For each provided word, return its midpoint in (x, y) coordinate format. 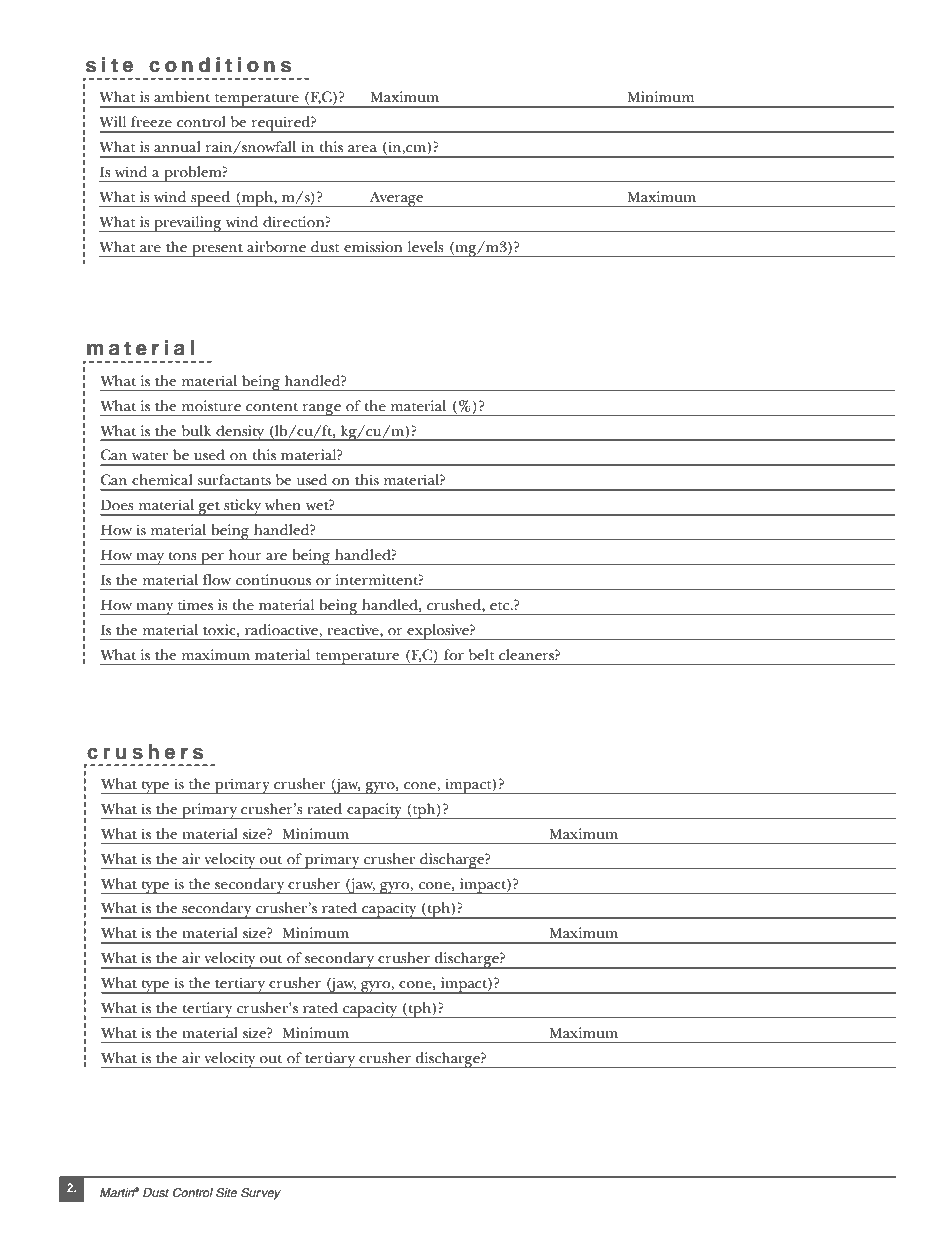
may (150, 559)
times (195, 604)
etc (501, 606)
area (362, 148)
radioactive (281, 629)
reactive (354, 629)
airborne (276, 246)
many (155, 609)
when (283, 504)
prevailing (188, 224)
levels (426, 246)
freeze (151, 121)
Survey (261, 1194)
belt (482, 654)
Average (396, 199)
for (454, 654)
